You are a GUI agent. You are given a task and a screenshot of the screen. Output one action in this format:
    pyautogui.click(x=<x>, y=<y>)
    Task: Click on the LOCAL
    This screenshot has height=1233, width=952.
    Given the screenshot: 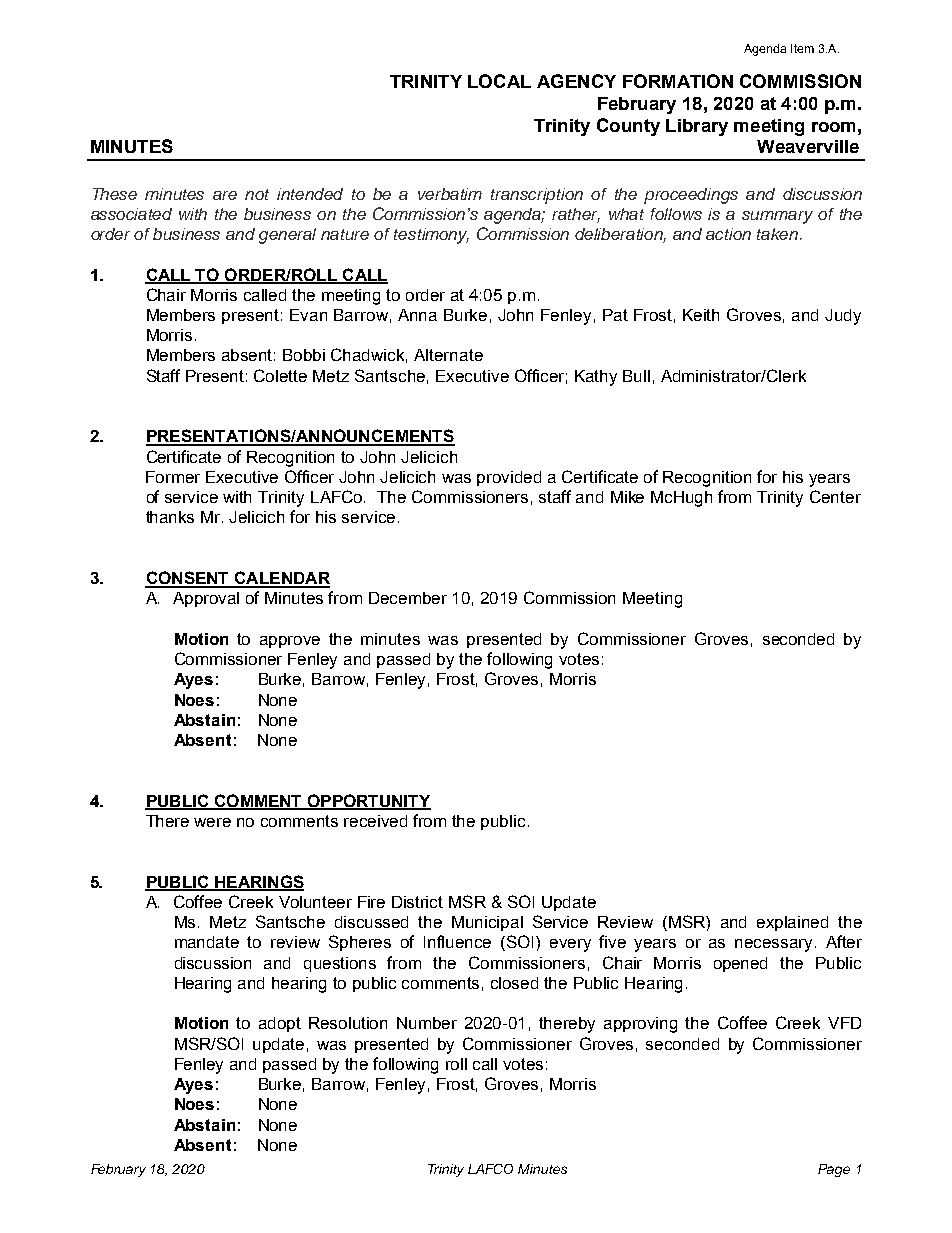 What is the action you would take?
    pyautogui.click(x=499, y=81)
